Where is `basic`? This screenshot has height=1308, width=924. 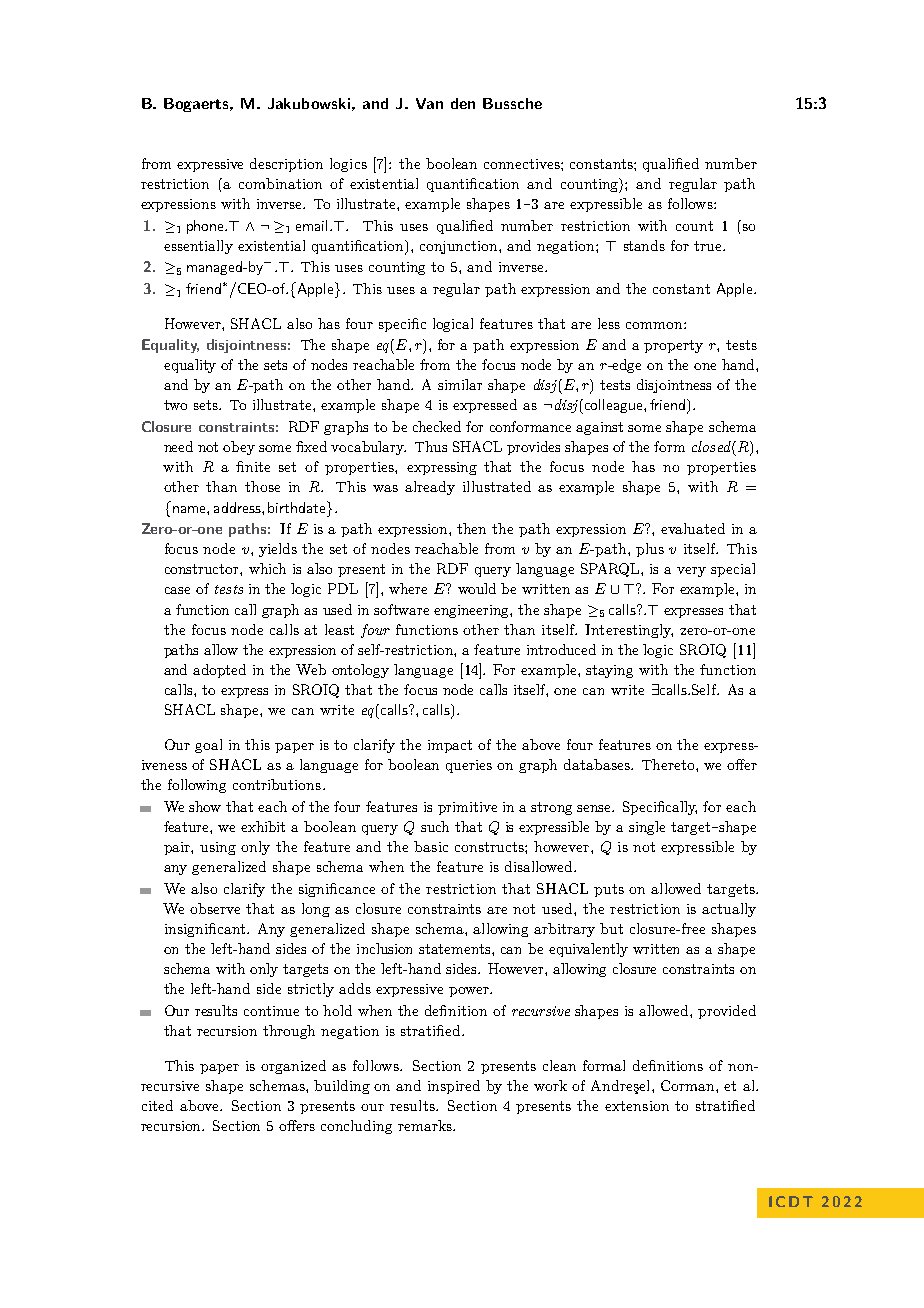
basic is located at coordinates (431, 846).
